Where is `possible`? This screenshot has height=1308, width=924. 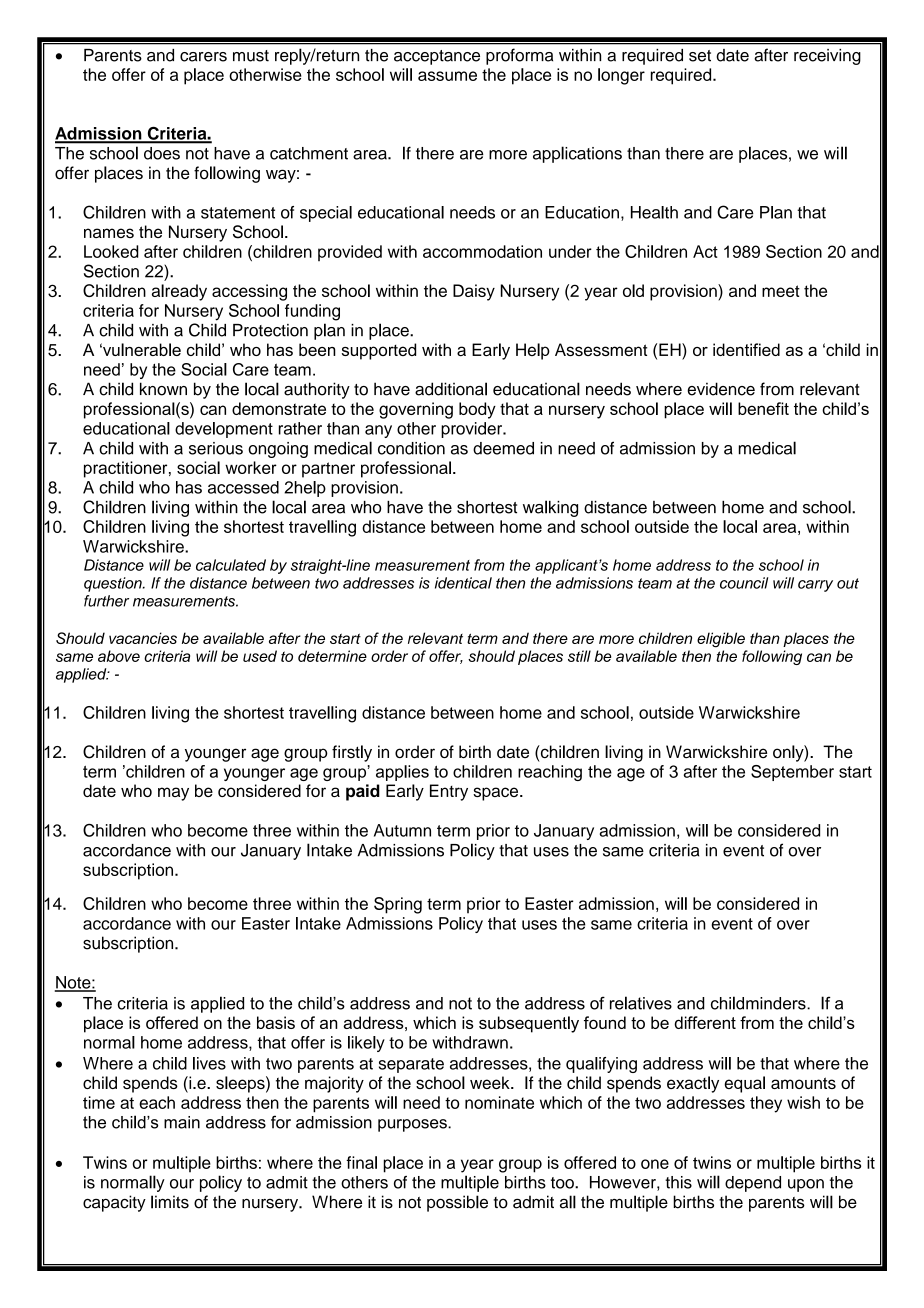 possible is located at coordinates (457, 1203).
